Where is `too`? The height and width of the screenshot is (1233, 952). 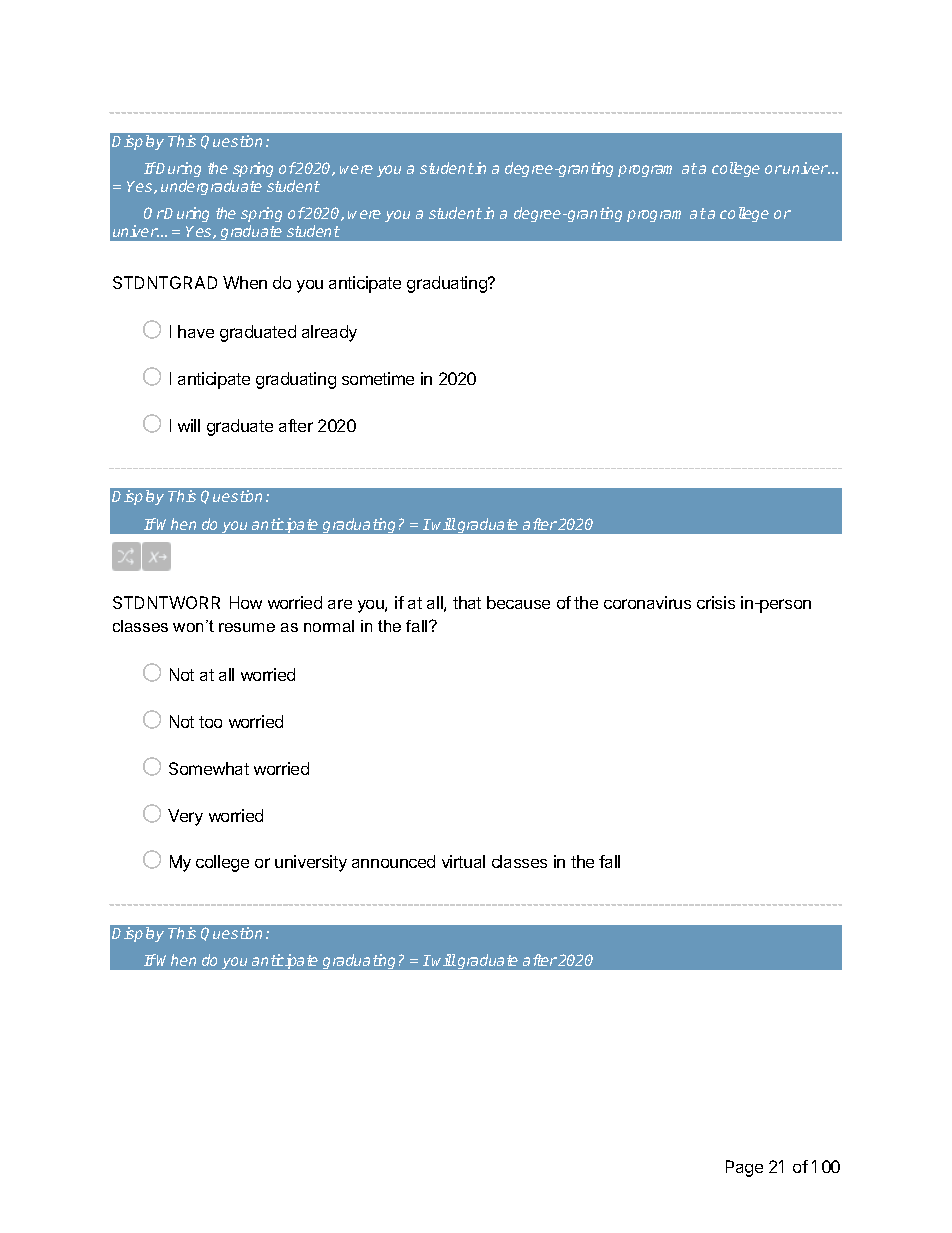 too is located at coordinates (210, 722).
